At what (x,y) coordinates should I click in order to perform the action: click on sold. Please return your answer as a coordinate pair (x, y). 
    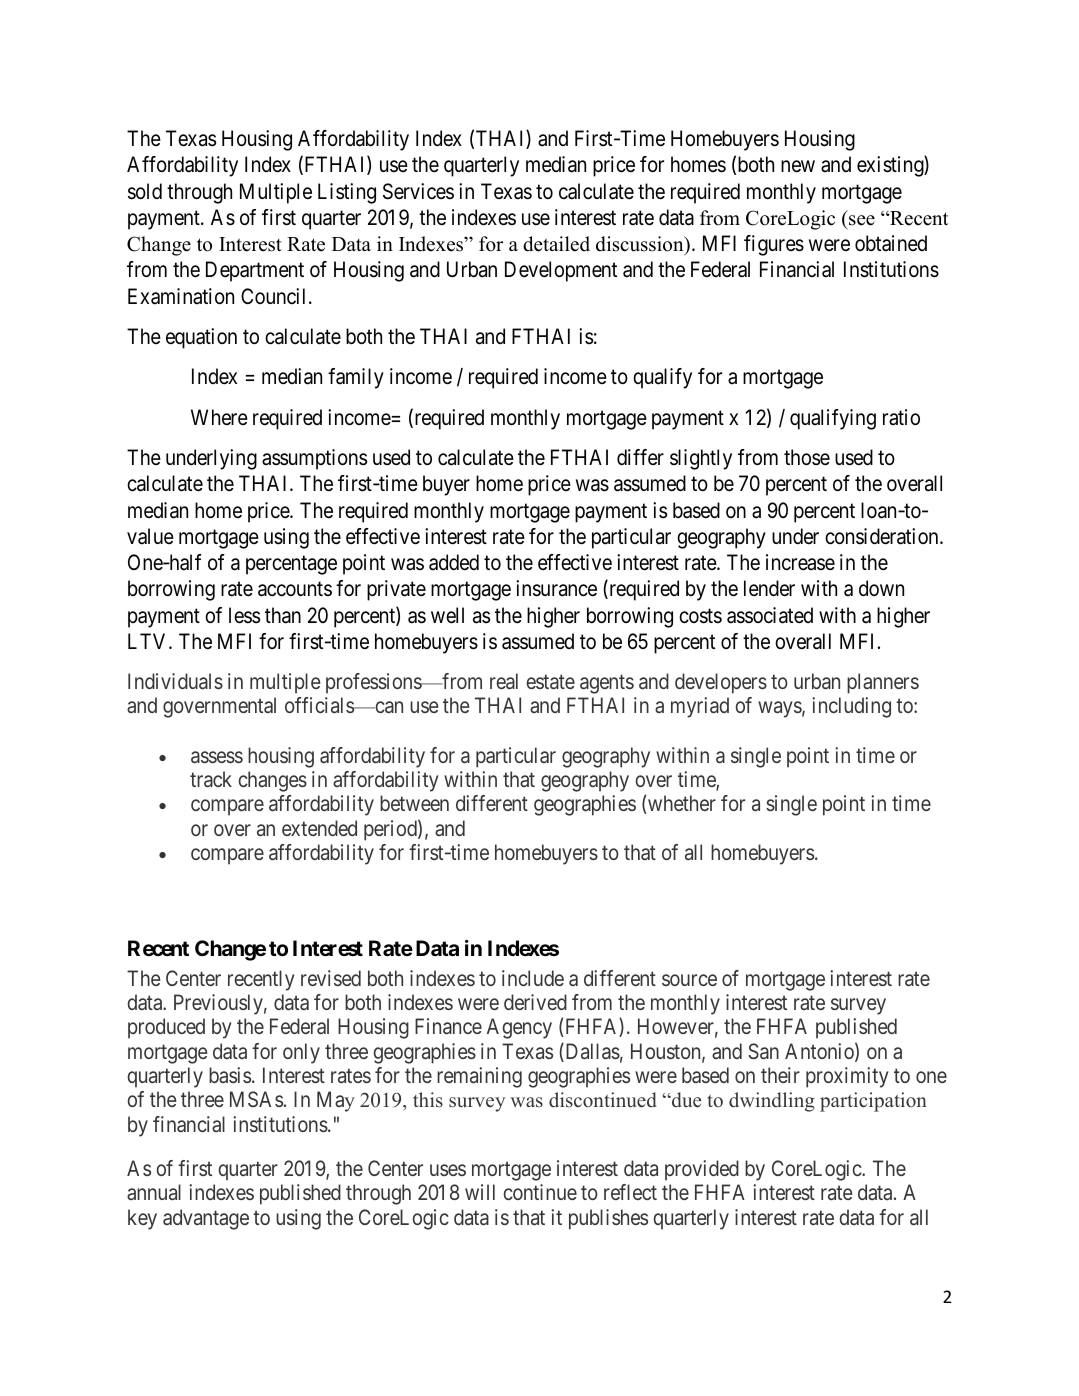
    Looking at the image, I should click on (145, 191).
